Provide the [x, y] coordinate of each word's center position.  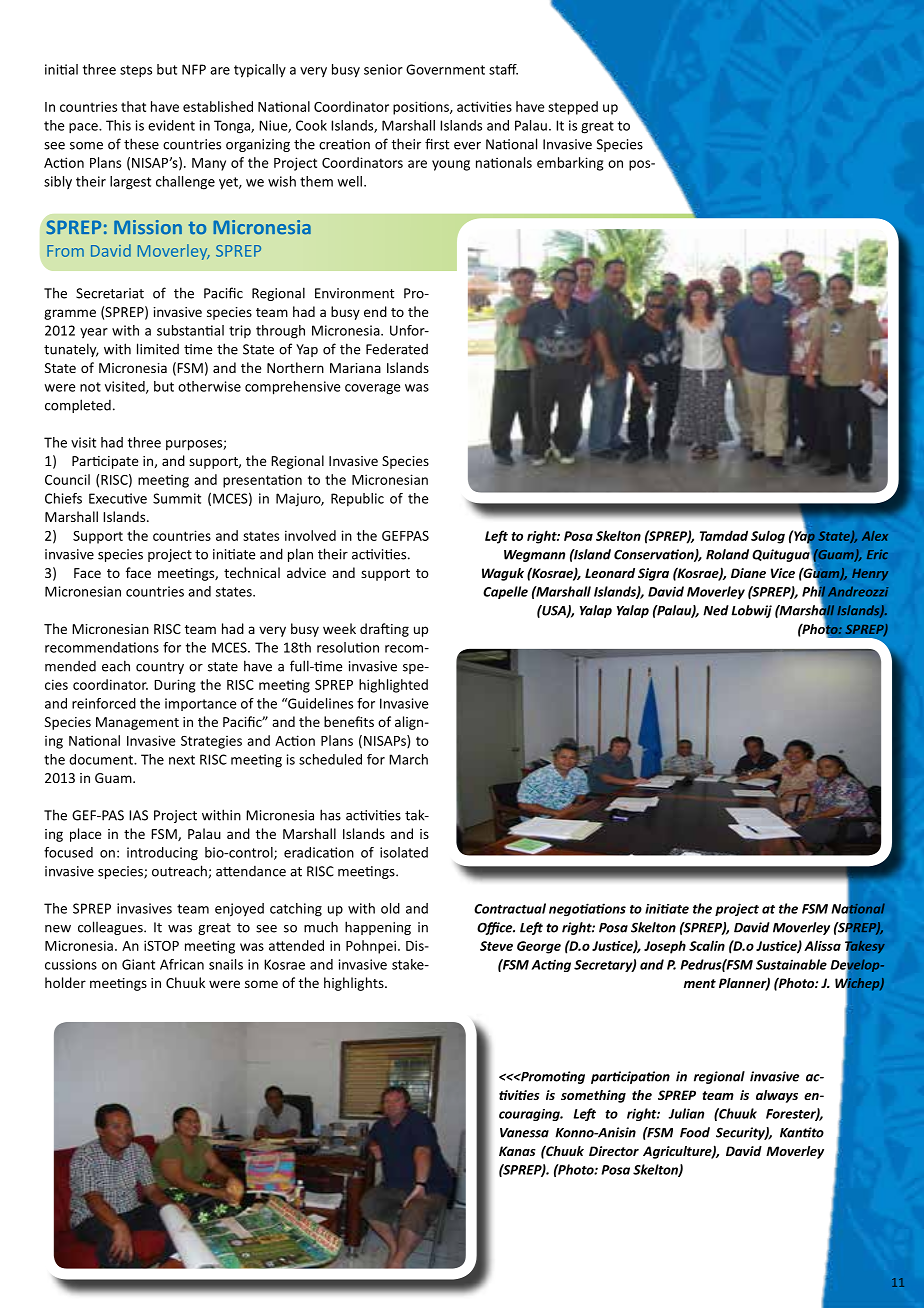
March [408, 759]
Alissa [822, 945]
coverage [373, 389]
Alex [875, 536]
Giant [138, 964]
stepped [573, 108]
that [133, 106]
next [182, 760]
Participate [105, 462]
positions [422, 108]
